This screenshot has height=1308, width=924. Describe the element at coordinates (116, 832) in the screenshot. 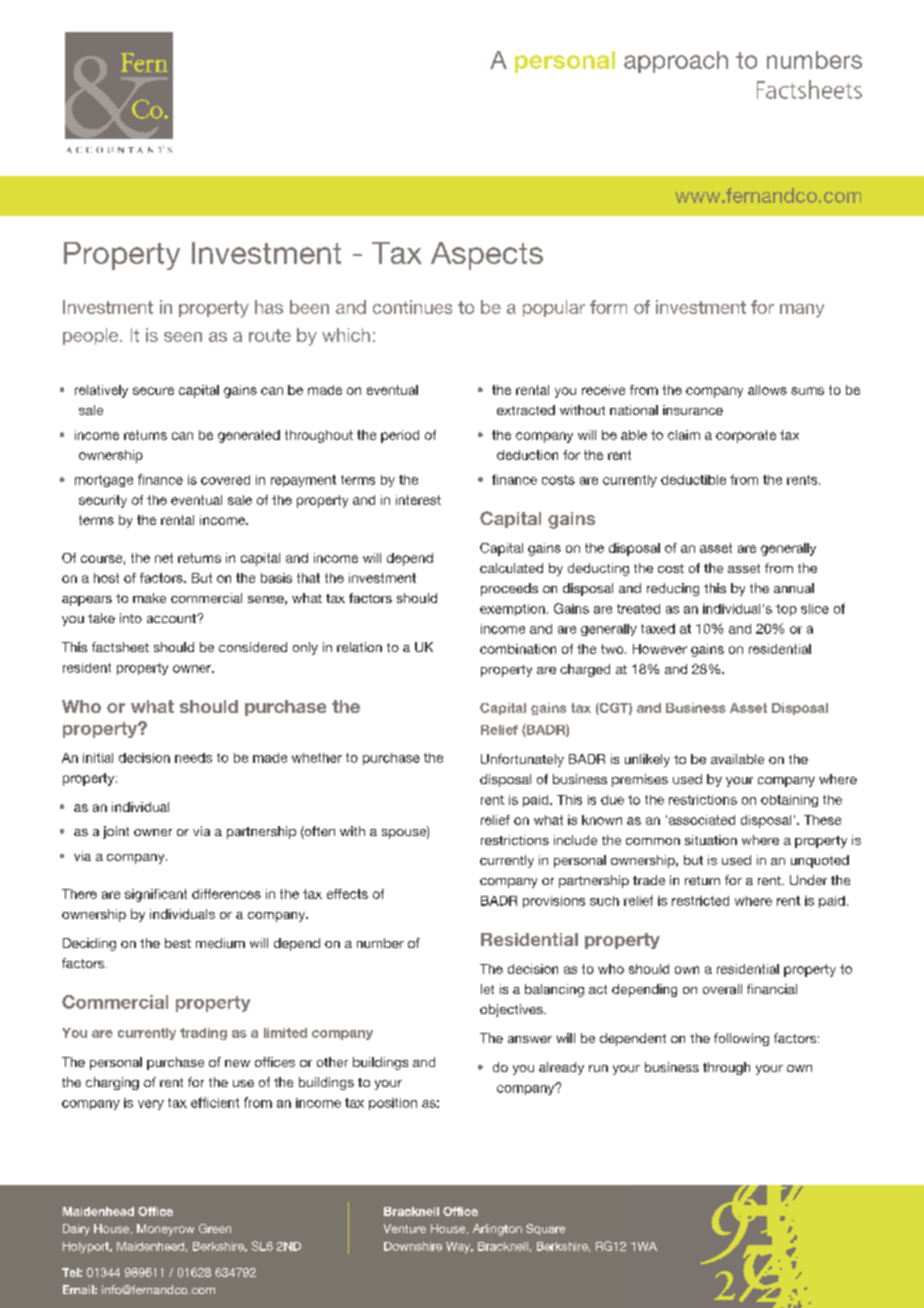

I see `joint` at that location.
